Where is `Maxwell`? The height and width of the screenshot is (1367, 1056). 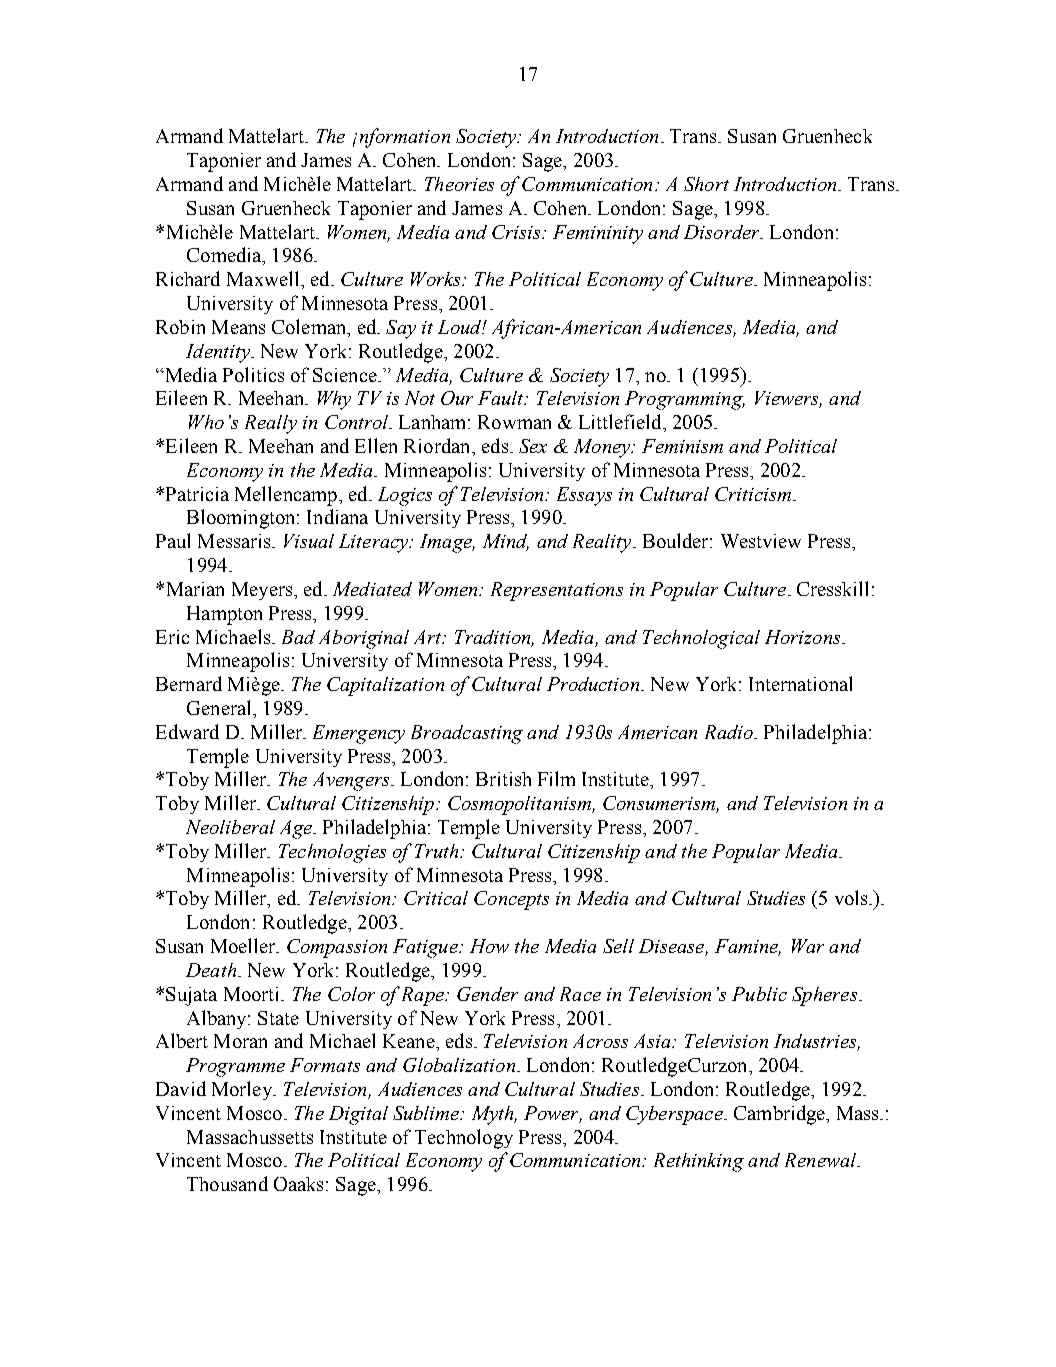
Maxwell is located at coordinates (264, 278).
